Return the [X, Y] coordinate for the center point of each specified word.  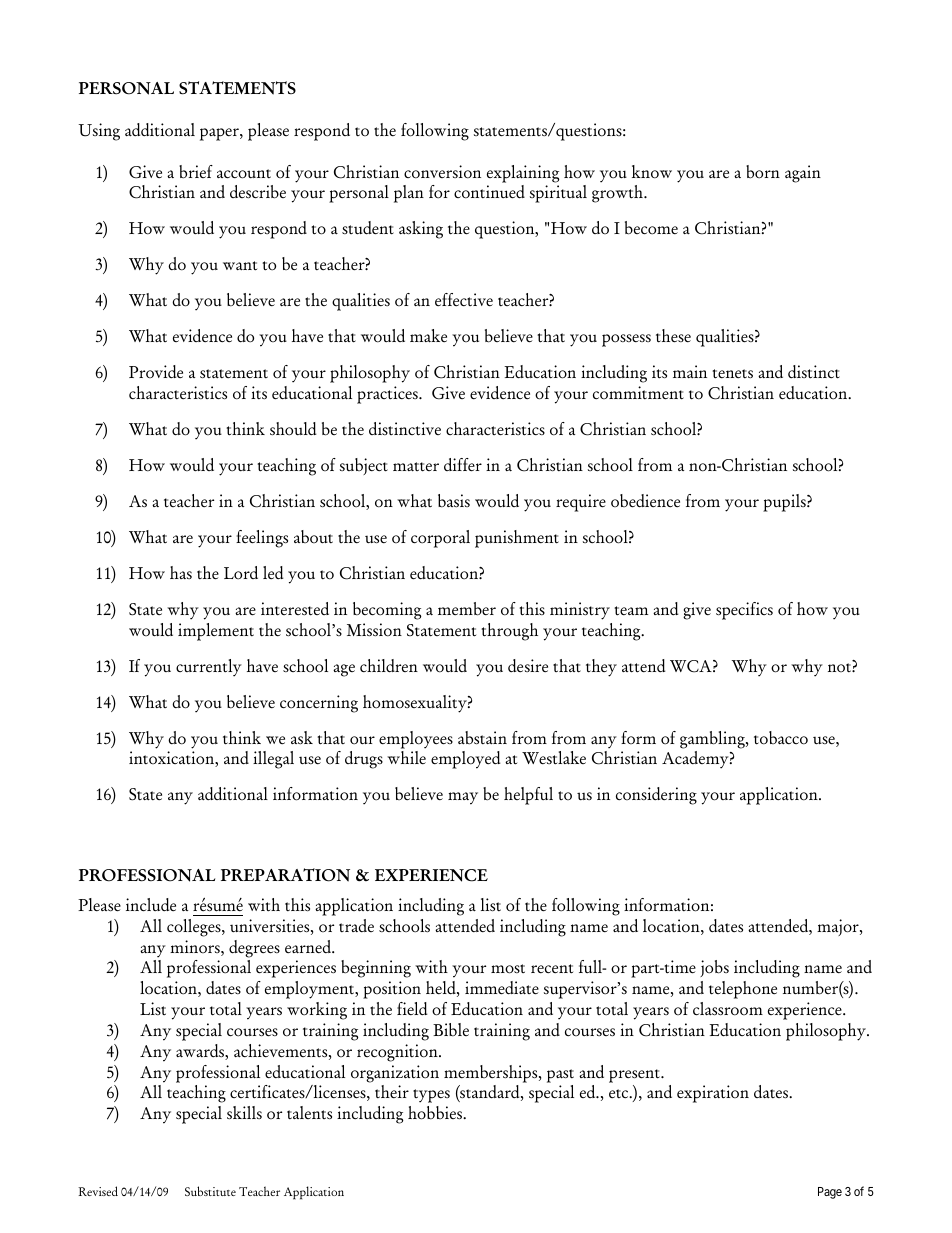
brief [196, 172]
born [763, 172]
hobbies [436, 1113]
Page [830, 1193]
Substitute [210, 1191]
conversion [442, 172]
